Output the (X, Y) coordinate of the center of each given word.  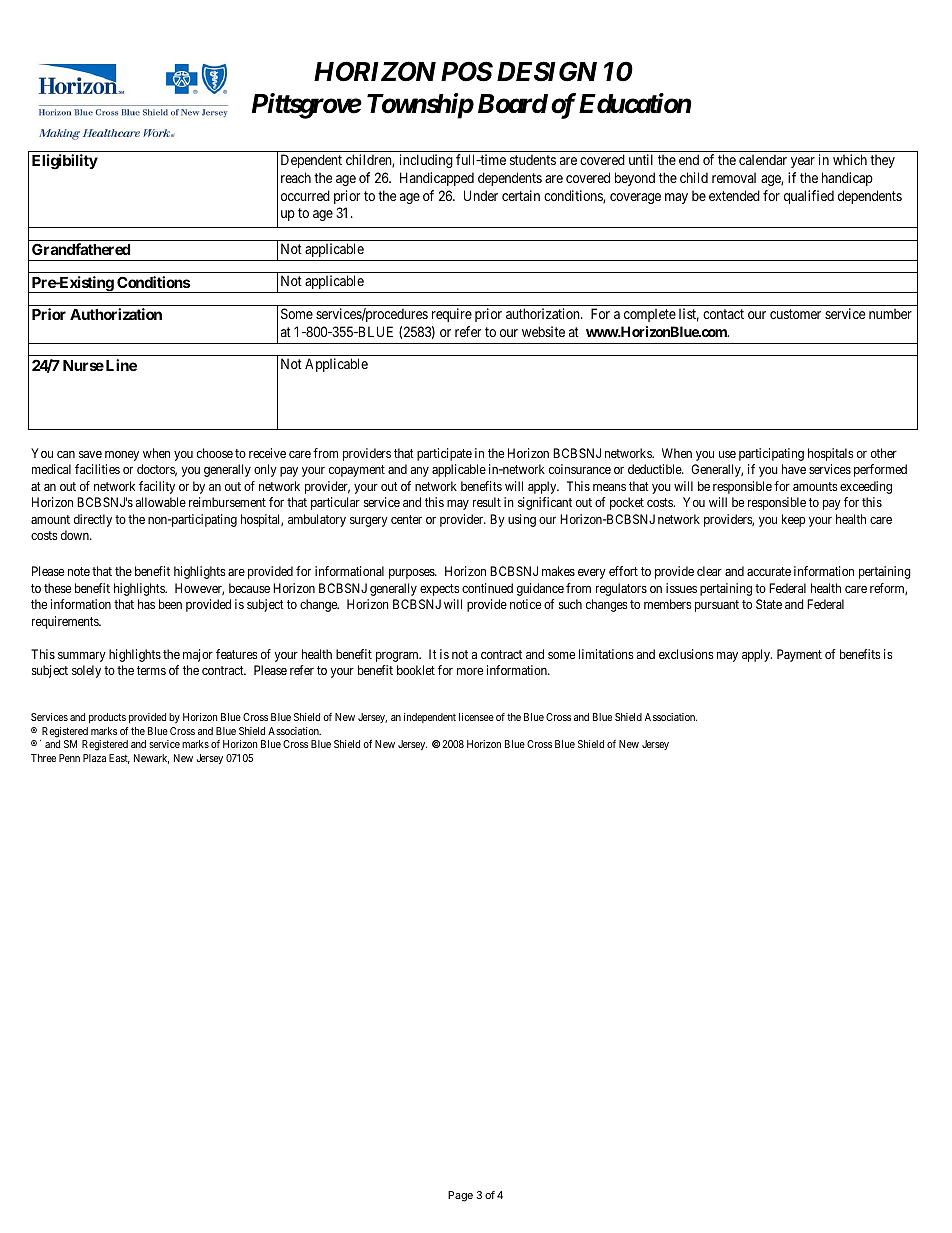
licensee (476, 717)
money (122, 456)
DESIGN (547, 71)
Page (460, 1196)
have (794, 469)
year (803, 162)
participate (444, 454)
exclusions (686, 654)
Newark (151, 759)
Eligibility (65, 162)
